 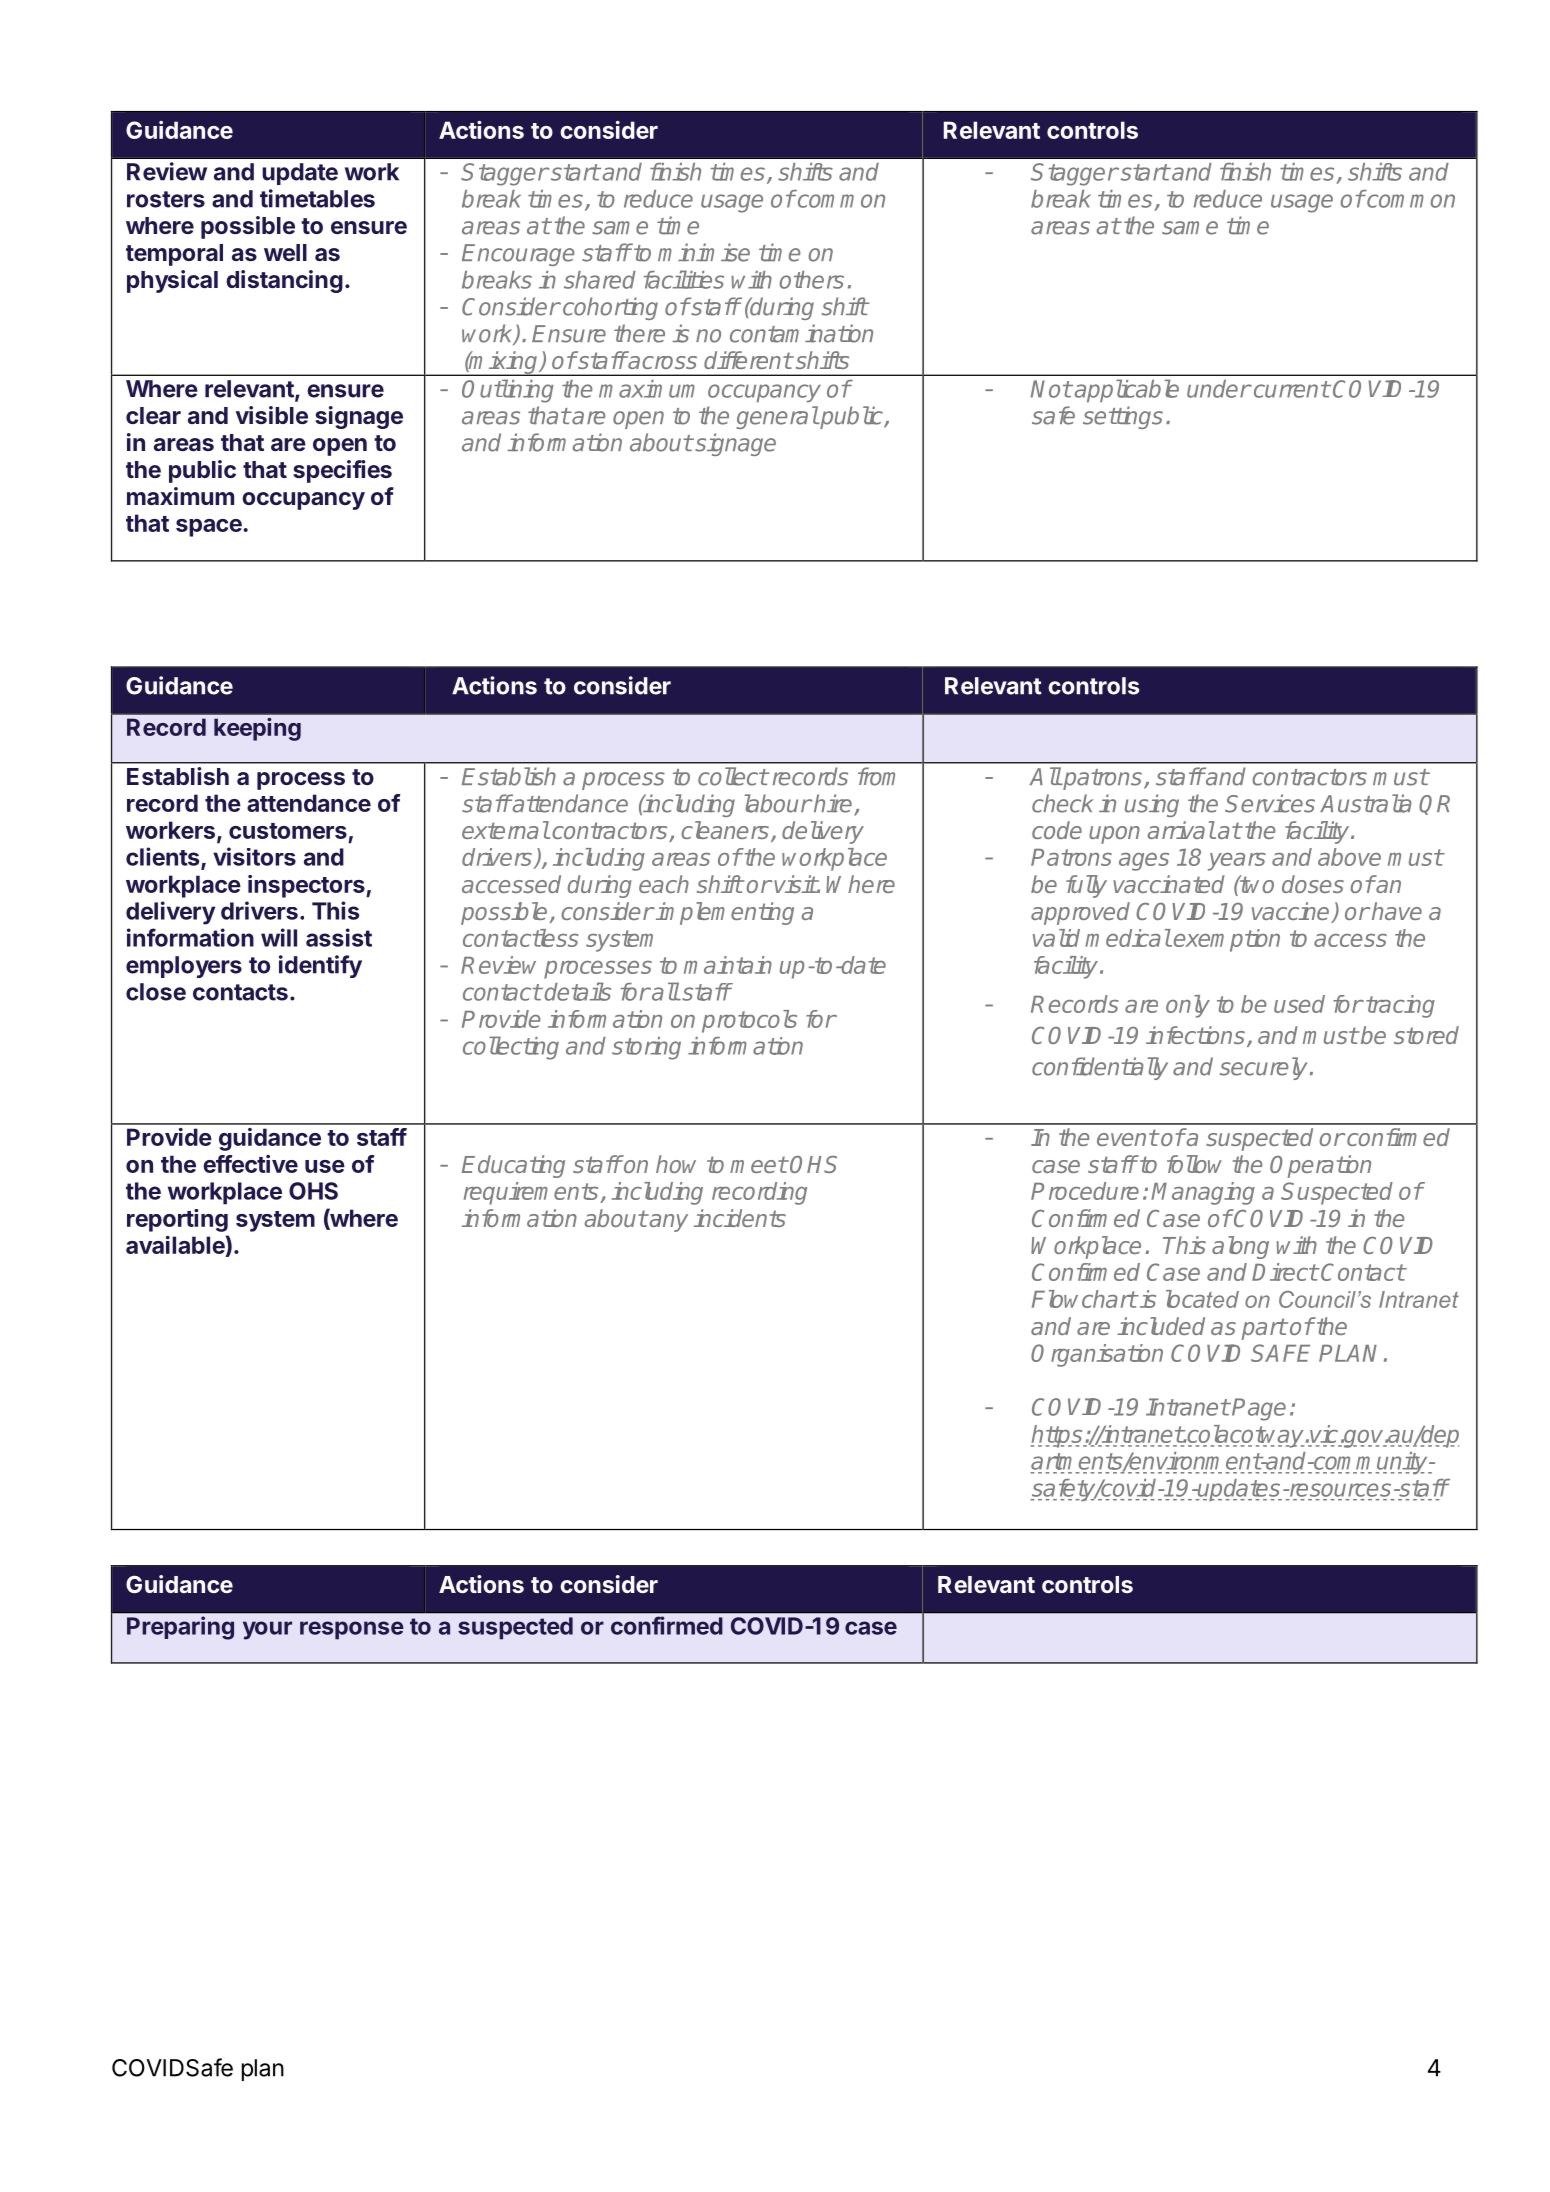 What do you see at coordinates (352, 1630) in the image?
I see `response` at bounding box center [352, 1630].
